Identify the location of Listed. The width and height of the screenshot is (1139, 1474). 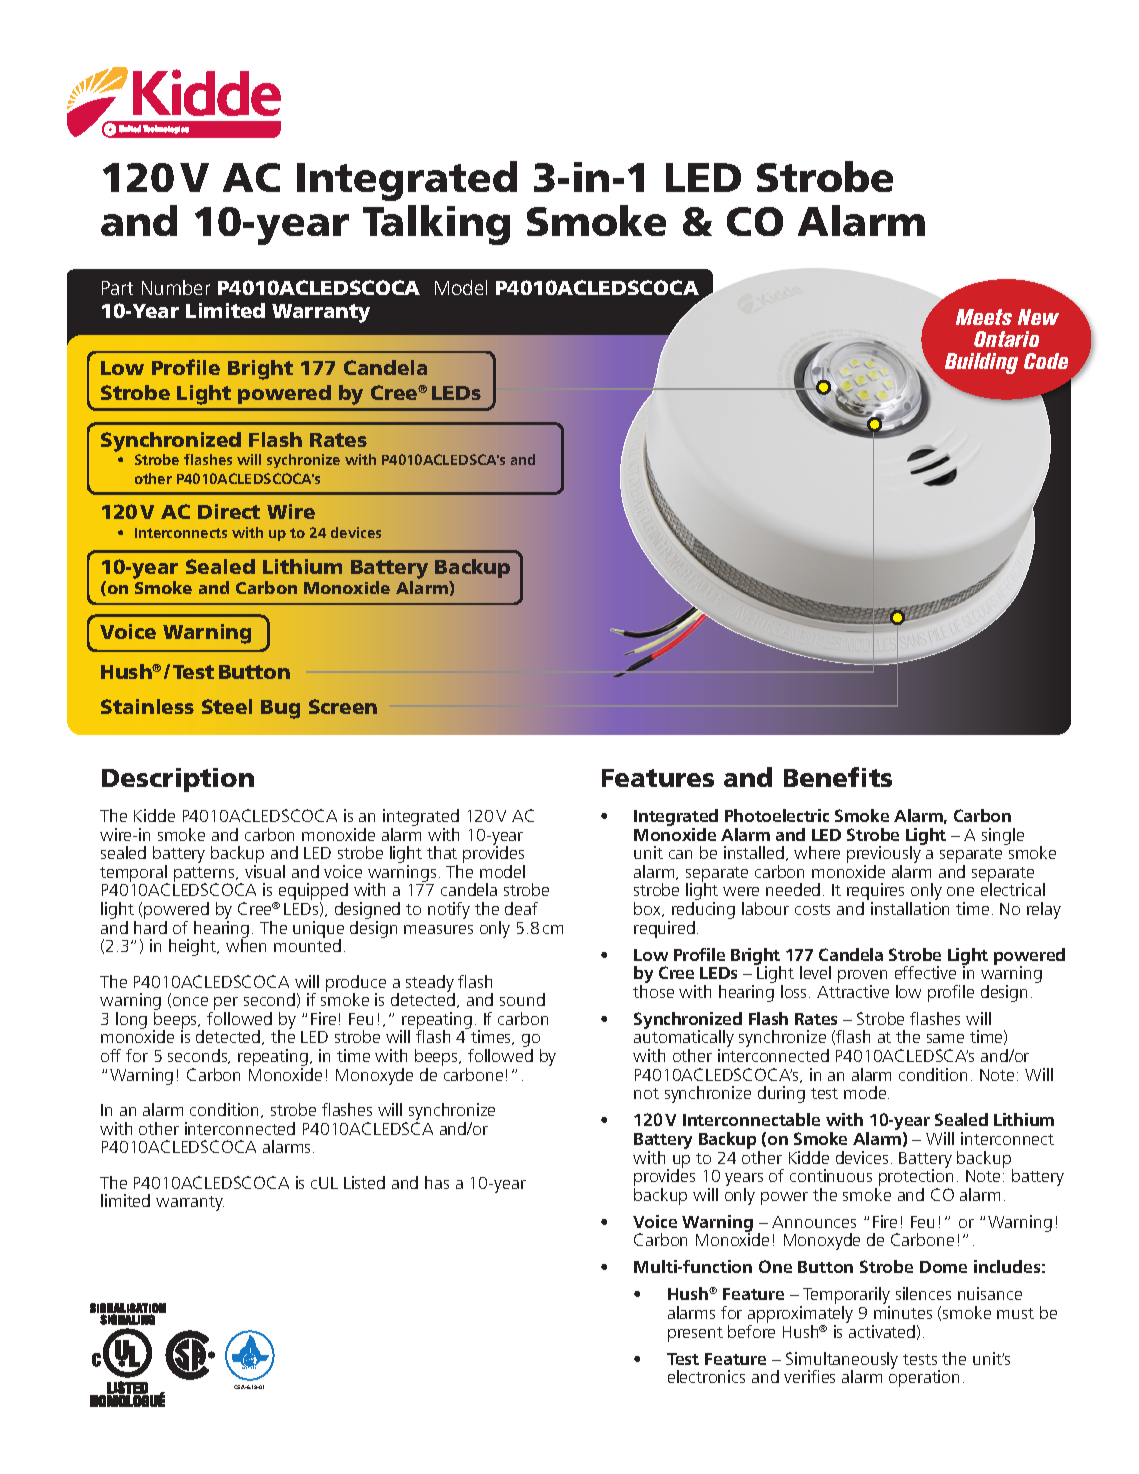
(364, 1182).
